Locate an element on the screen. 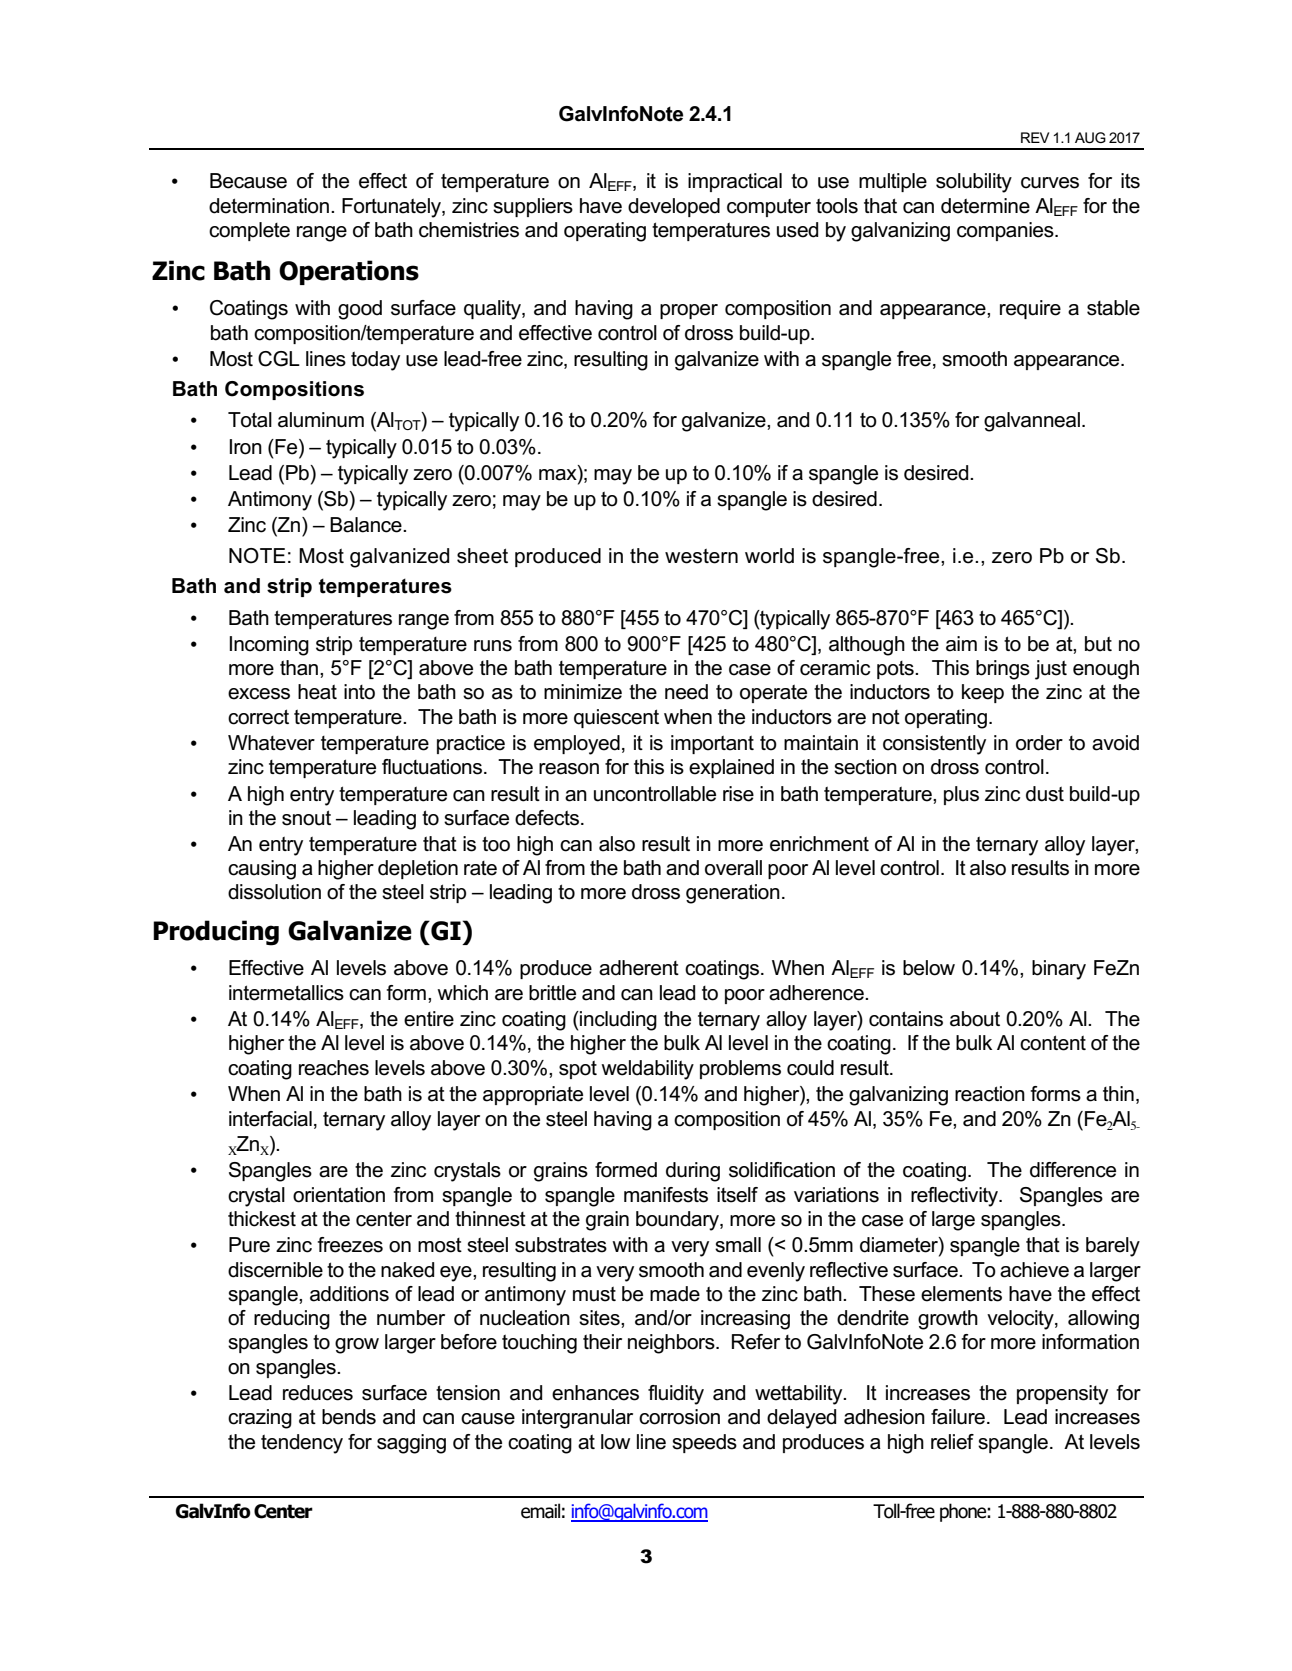 The height and width of the screenshot is (1671, 1292). dust is located at coordinates (1045, 794).
